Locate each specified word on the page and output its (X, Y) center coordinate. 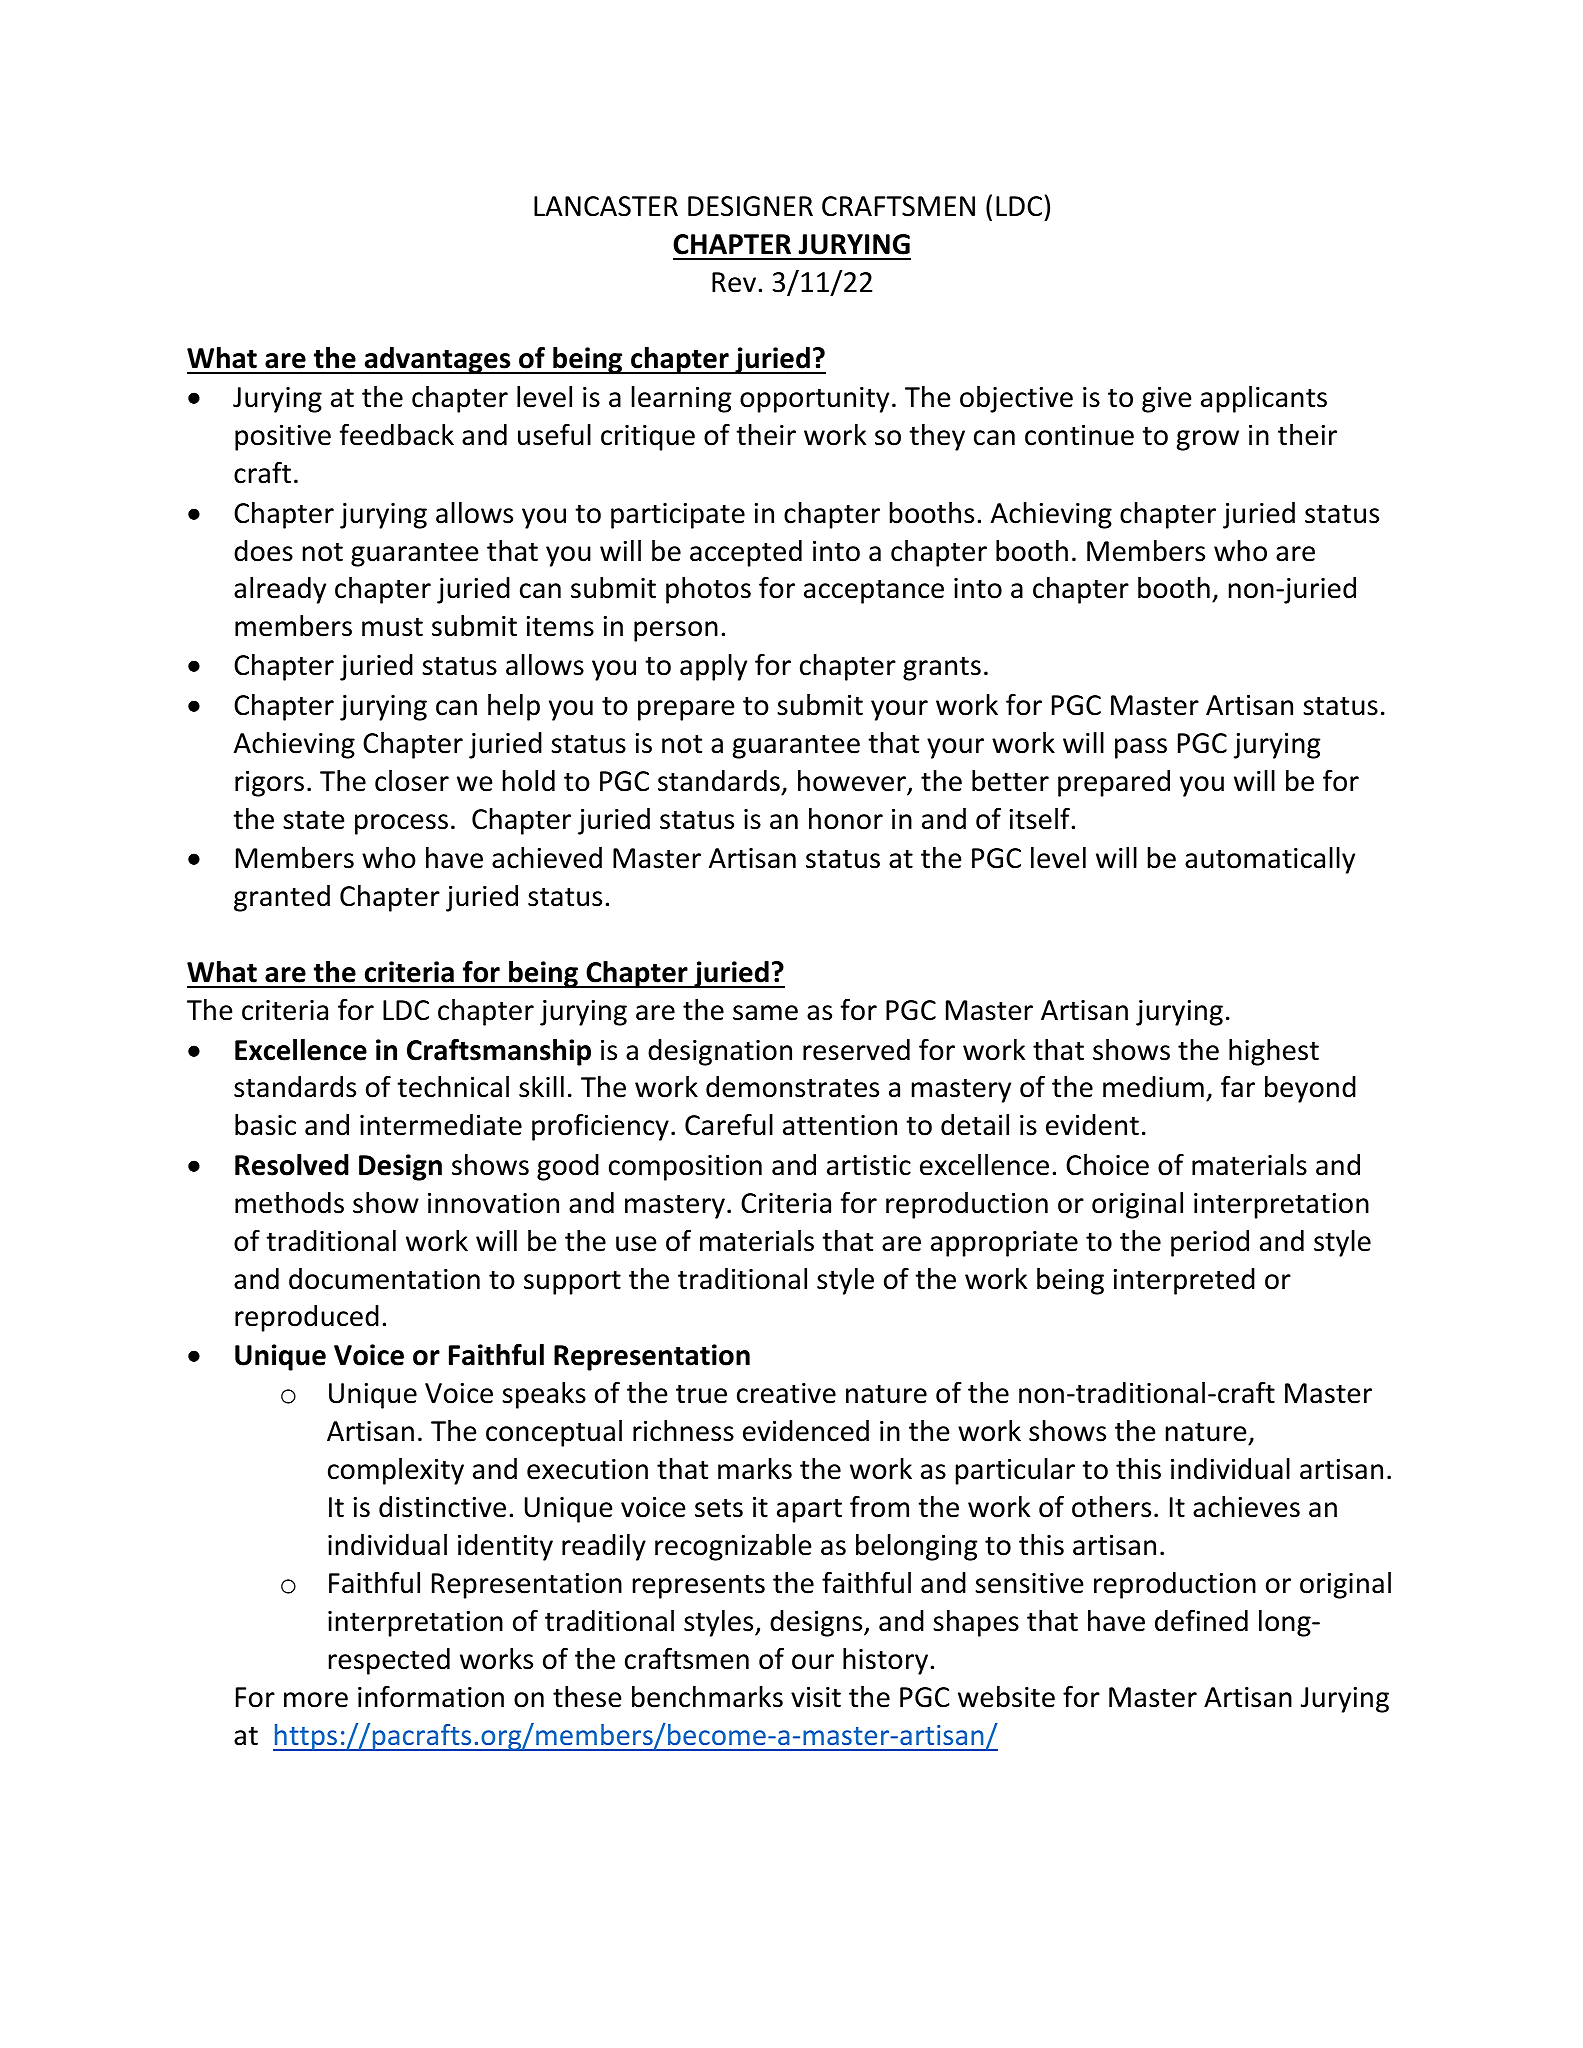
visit (816, 1697)
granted (282, 898)
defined (1201, 1621)
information (431, 1697)
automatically (1270, 860)
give (1166, 400)
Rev (735, 282)
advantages (437, 360)
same (765, 1013)
